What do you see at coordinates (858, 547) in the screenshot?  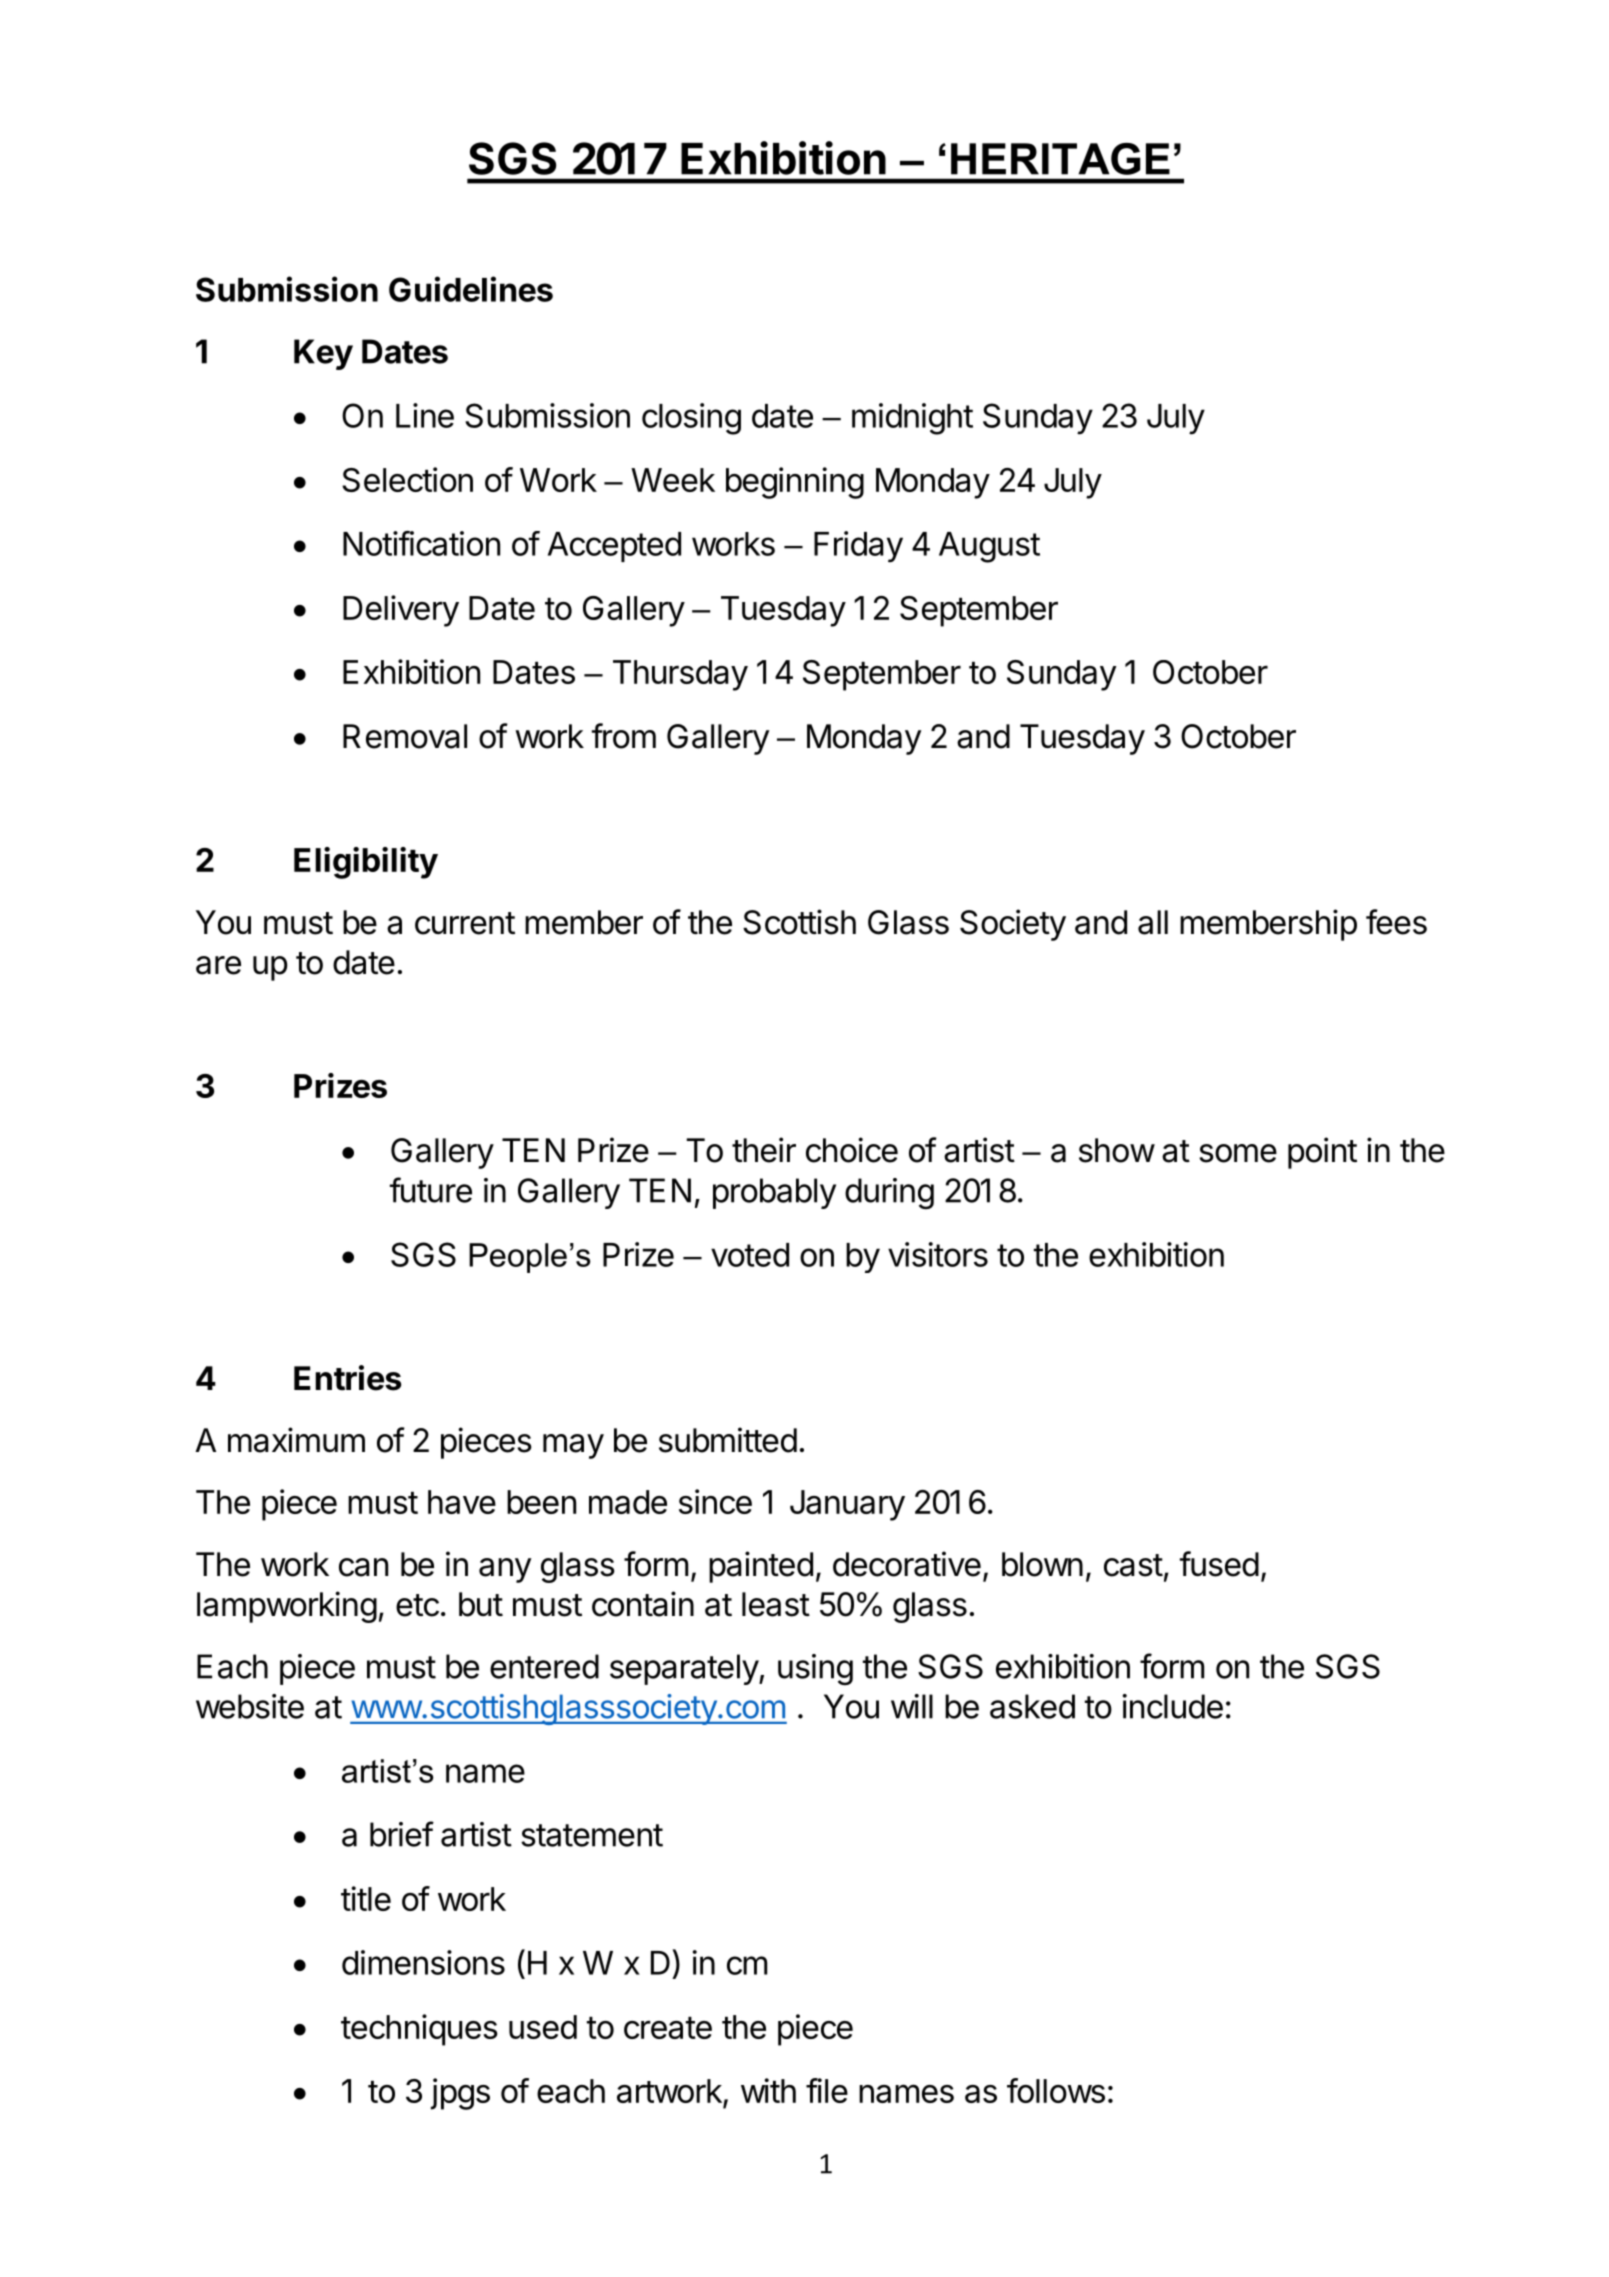 I see `Friday` at bounding box center [858, 547].
